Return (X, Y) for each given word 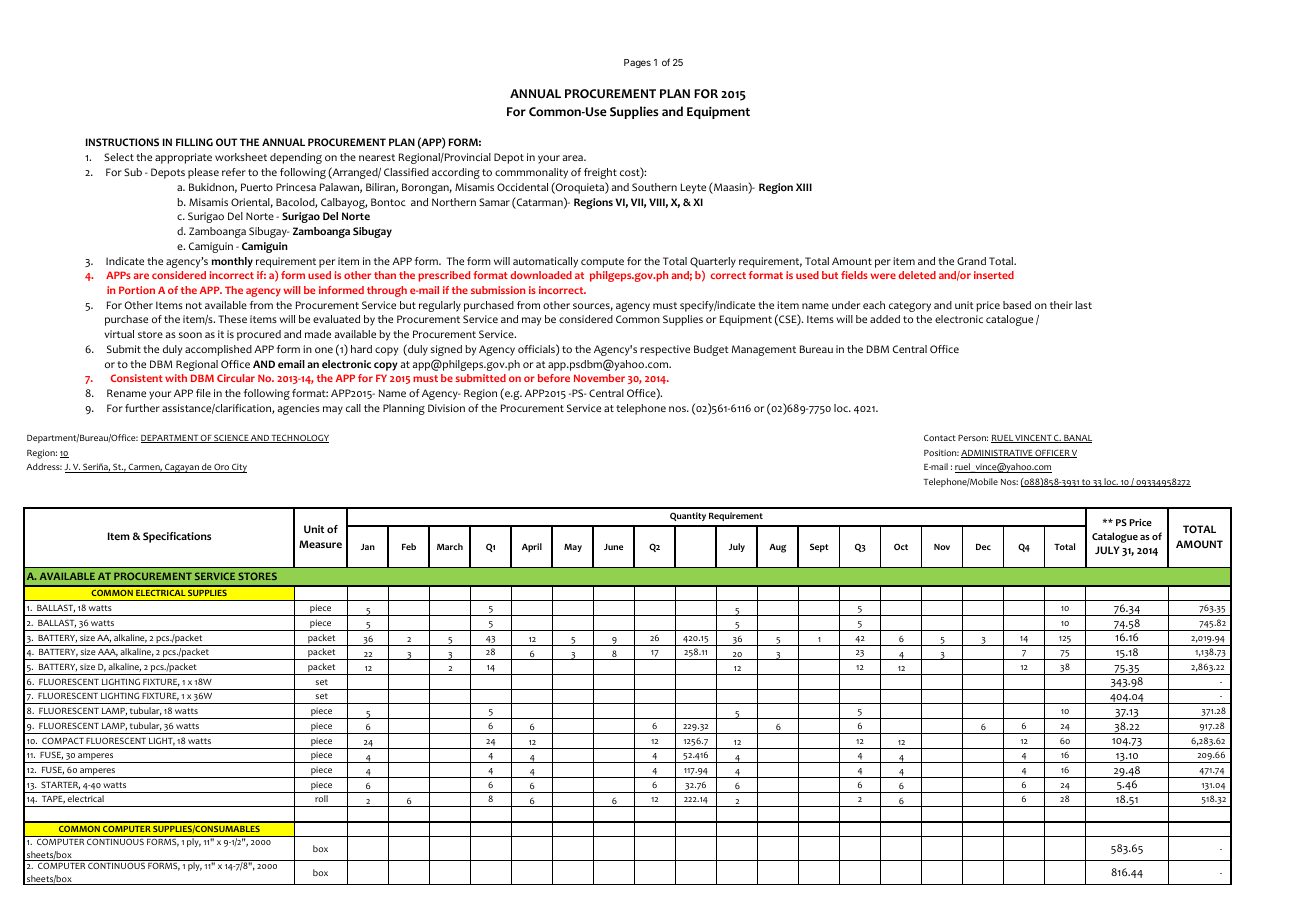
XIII (804, 187)
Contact (940, 437)
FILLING (194, 142)
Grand (971, 261)
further (142, 408)
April (532, 547)
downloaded (541, 275)
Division (446, 408)
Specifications (177, 537)
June (613, 547)
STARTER (60, 785)
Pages (637, 63)
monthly (232, 262)
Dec (983, 547)
